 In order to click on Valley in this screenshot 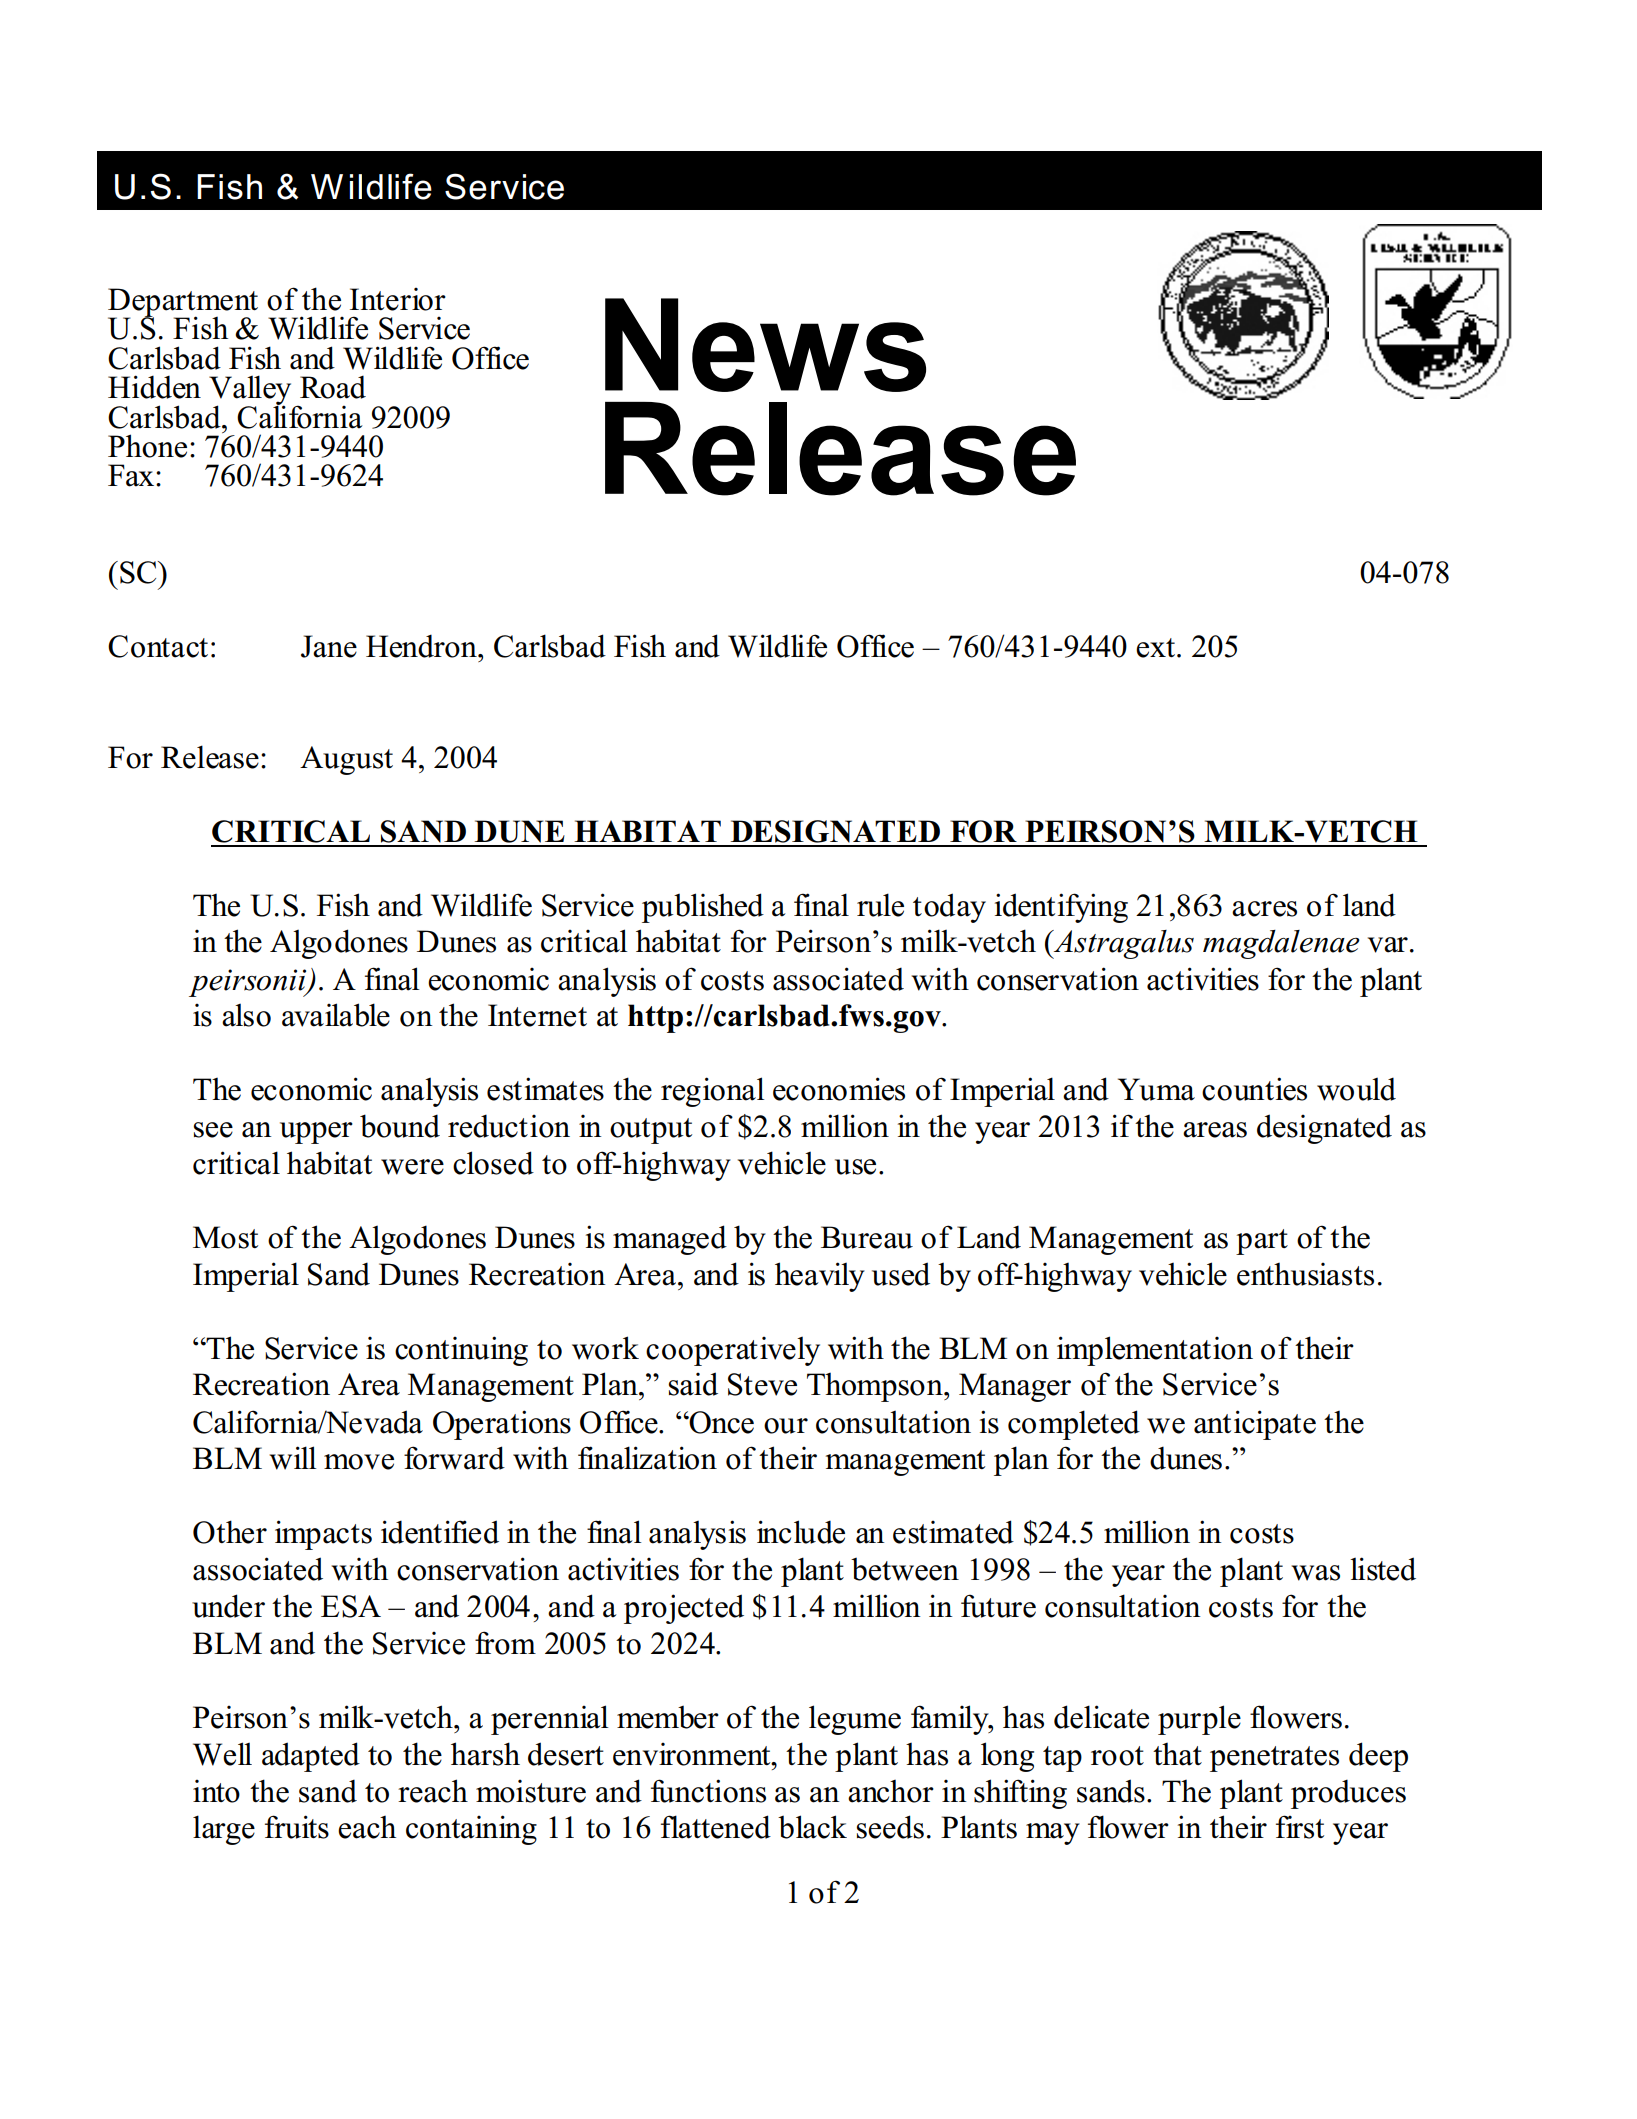, I will do `click(250, 391)`.
